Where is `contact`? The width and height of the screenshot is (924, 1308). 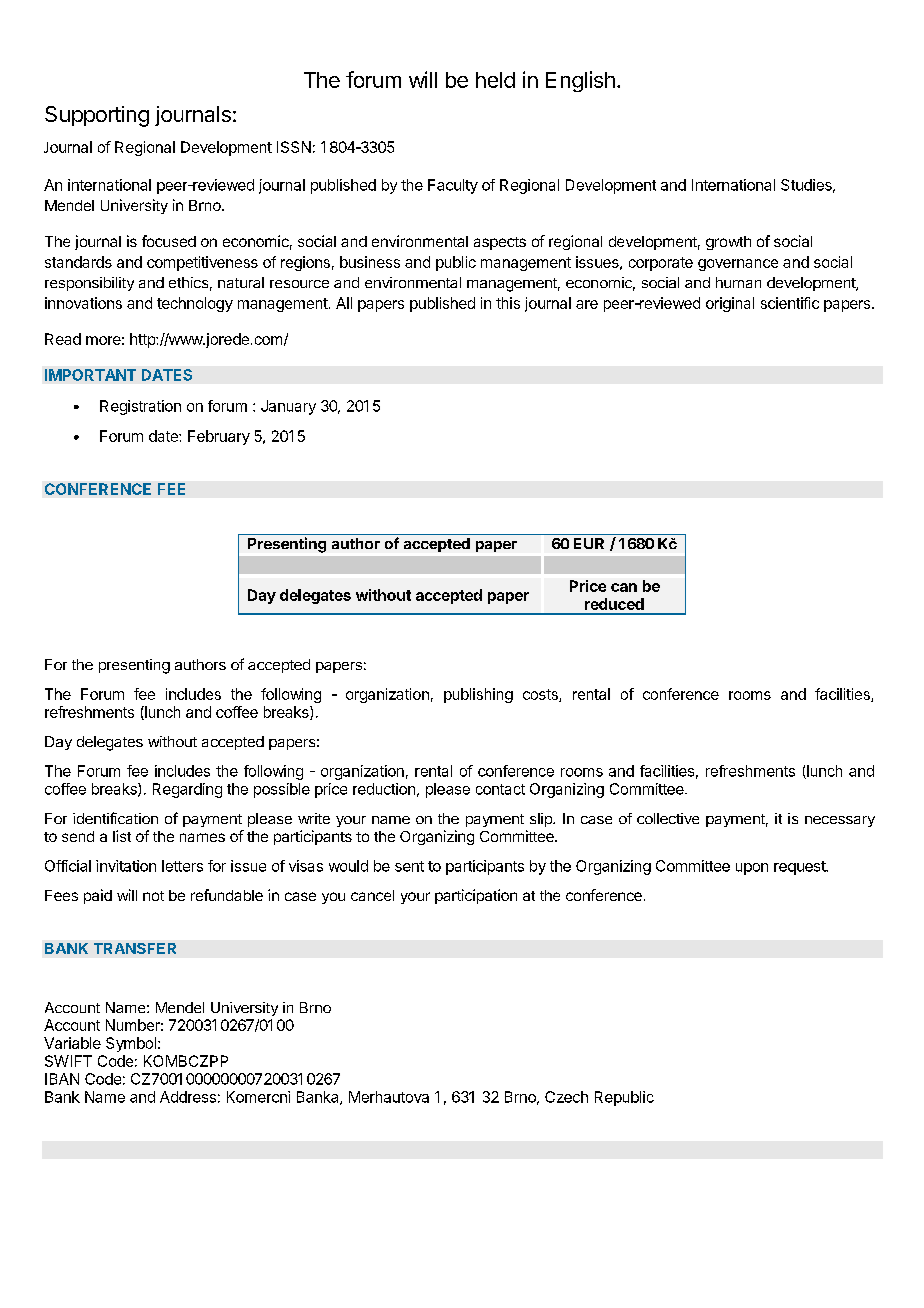
contact is located at coordinates (500, 789).
